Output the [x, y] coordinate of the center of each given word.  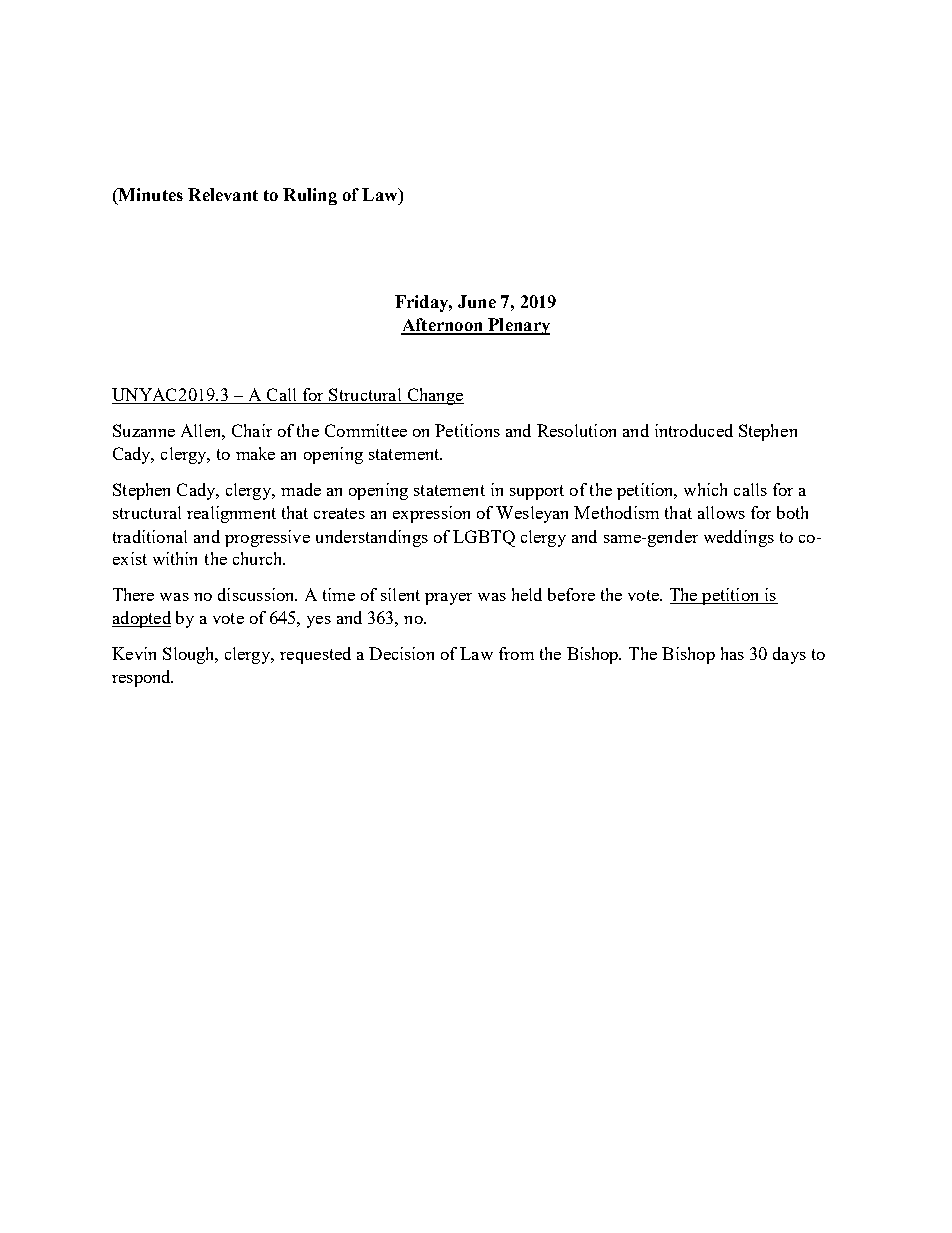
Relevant [223, 194]
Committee [366, 430]
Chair [252, 430]
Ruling [310, 196]
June [477, 301]
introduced [694, 430]
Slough [190, 655]
